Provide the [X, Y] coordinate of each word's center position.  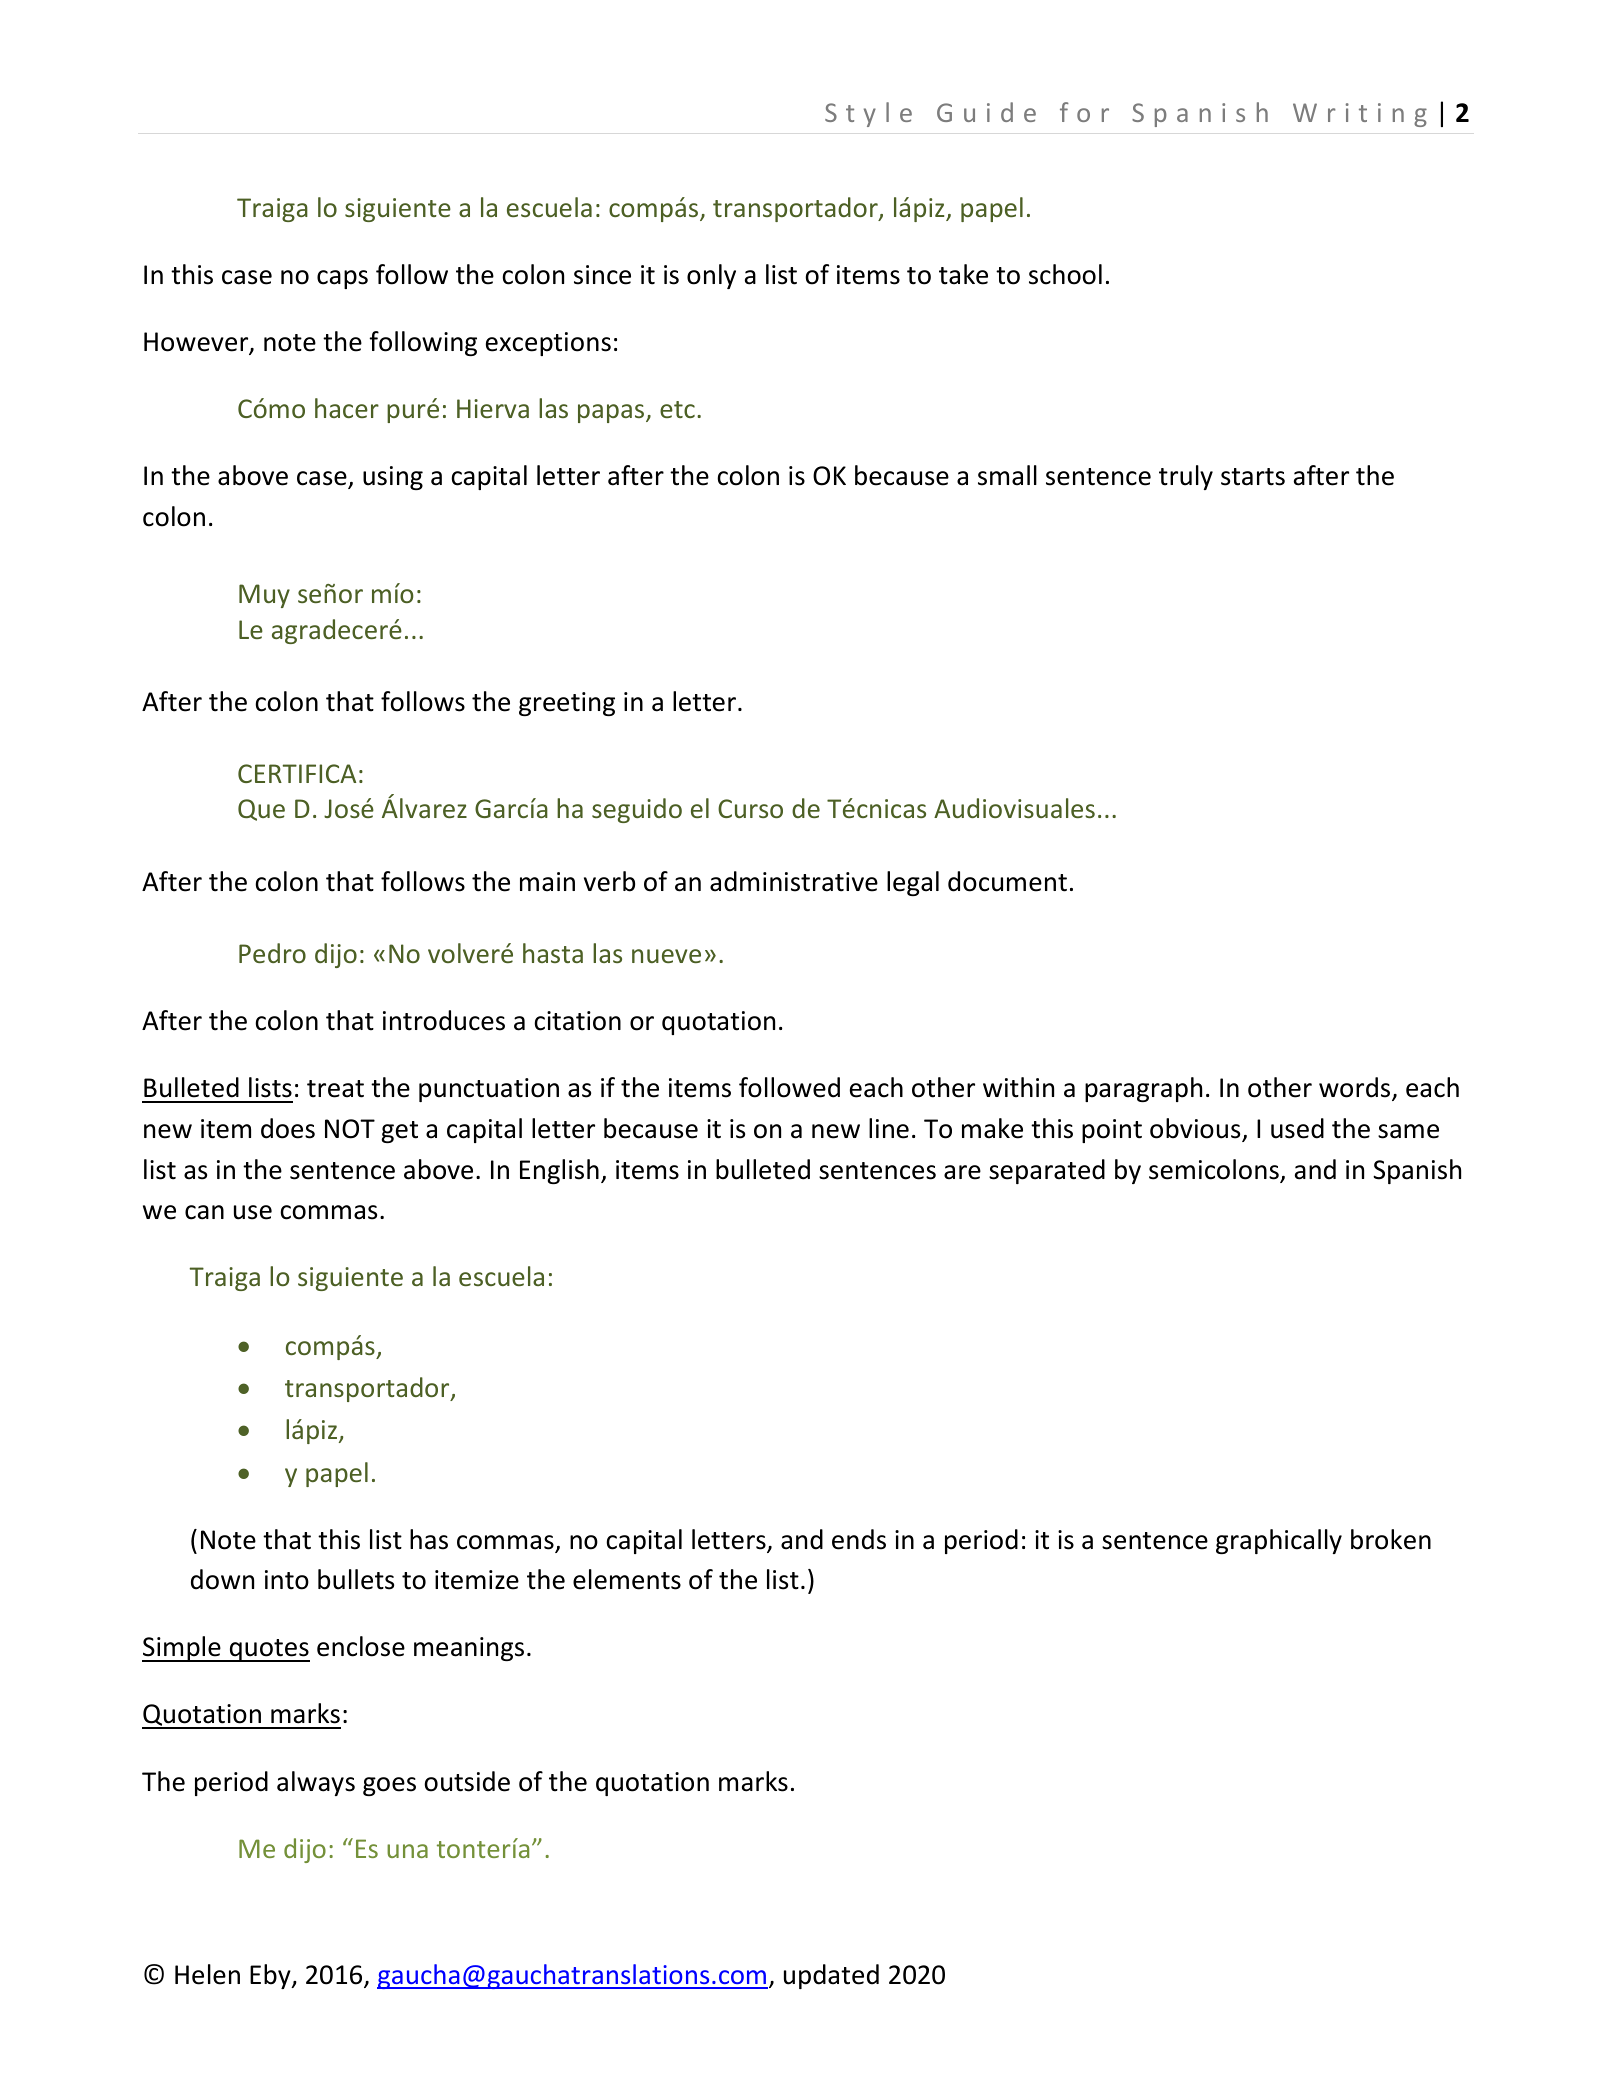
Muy [264, 596]
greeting [567, 704]
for [1084, 112]
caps [342, 279]
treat [335, 1089]
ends [859, 1539]
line [889, 1128]
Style [868, 114]
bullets [356, 1579]
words [1356, 1088]
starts [1253, 477]
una [407, 1851]
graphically [1279, 1541]
